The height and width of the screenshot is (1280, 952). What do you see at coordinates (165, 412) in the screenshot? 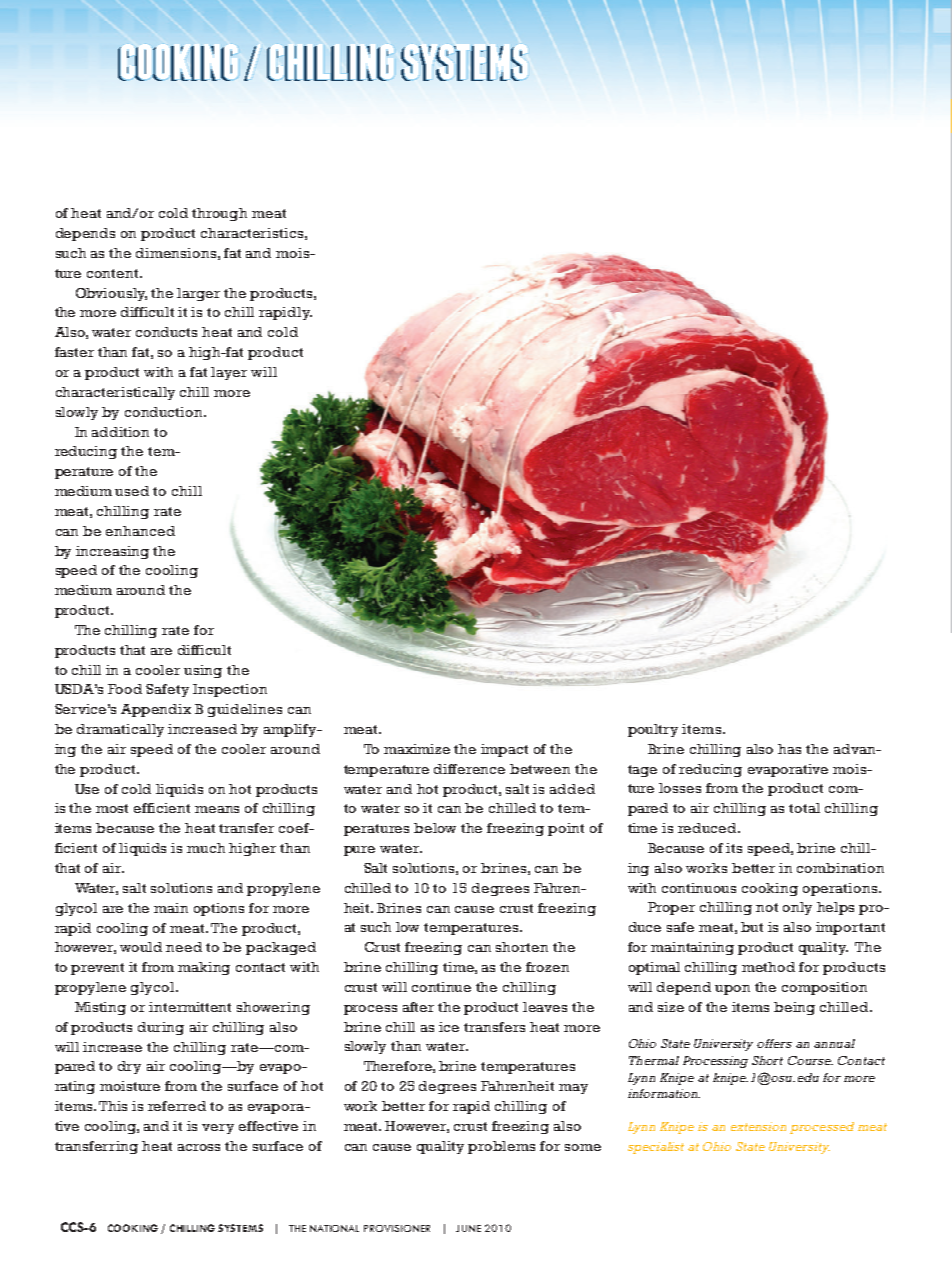
I see `conduction` at bounding box center [165, 412].
